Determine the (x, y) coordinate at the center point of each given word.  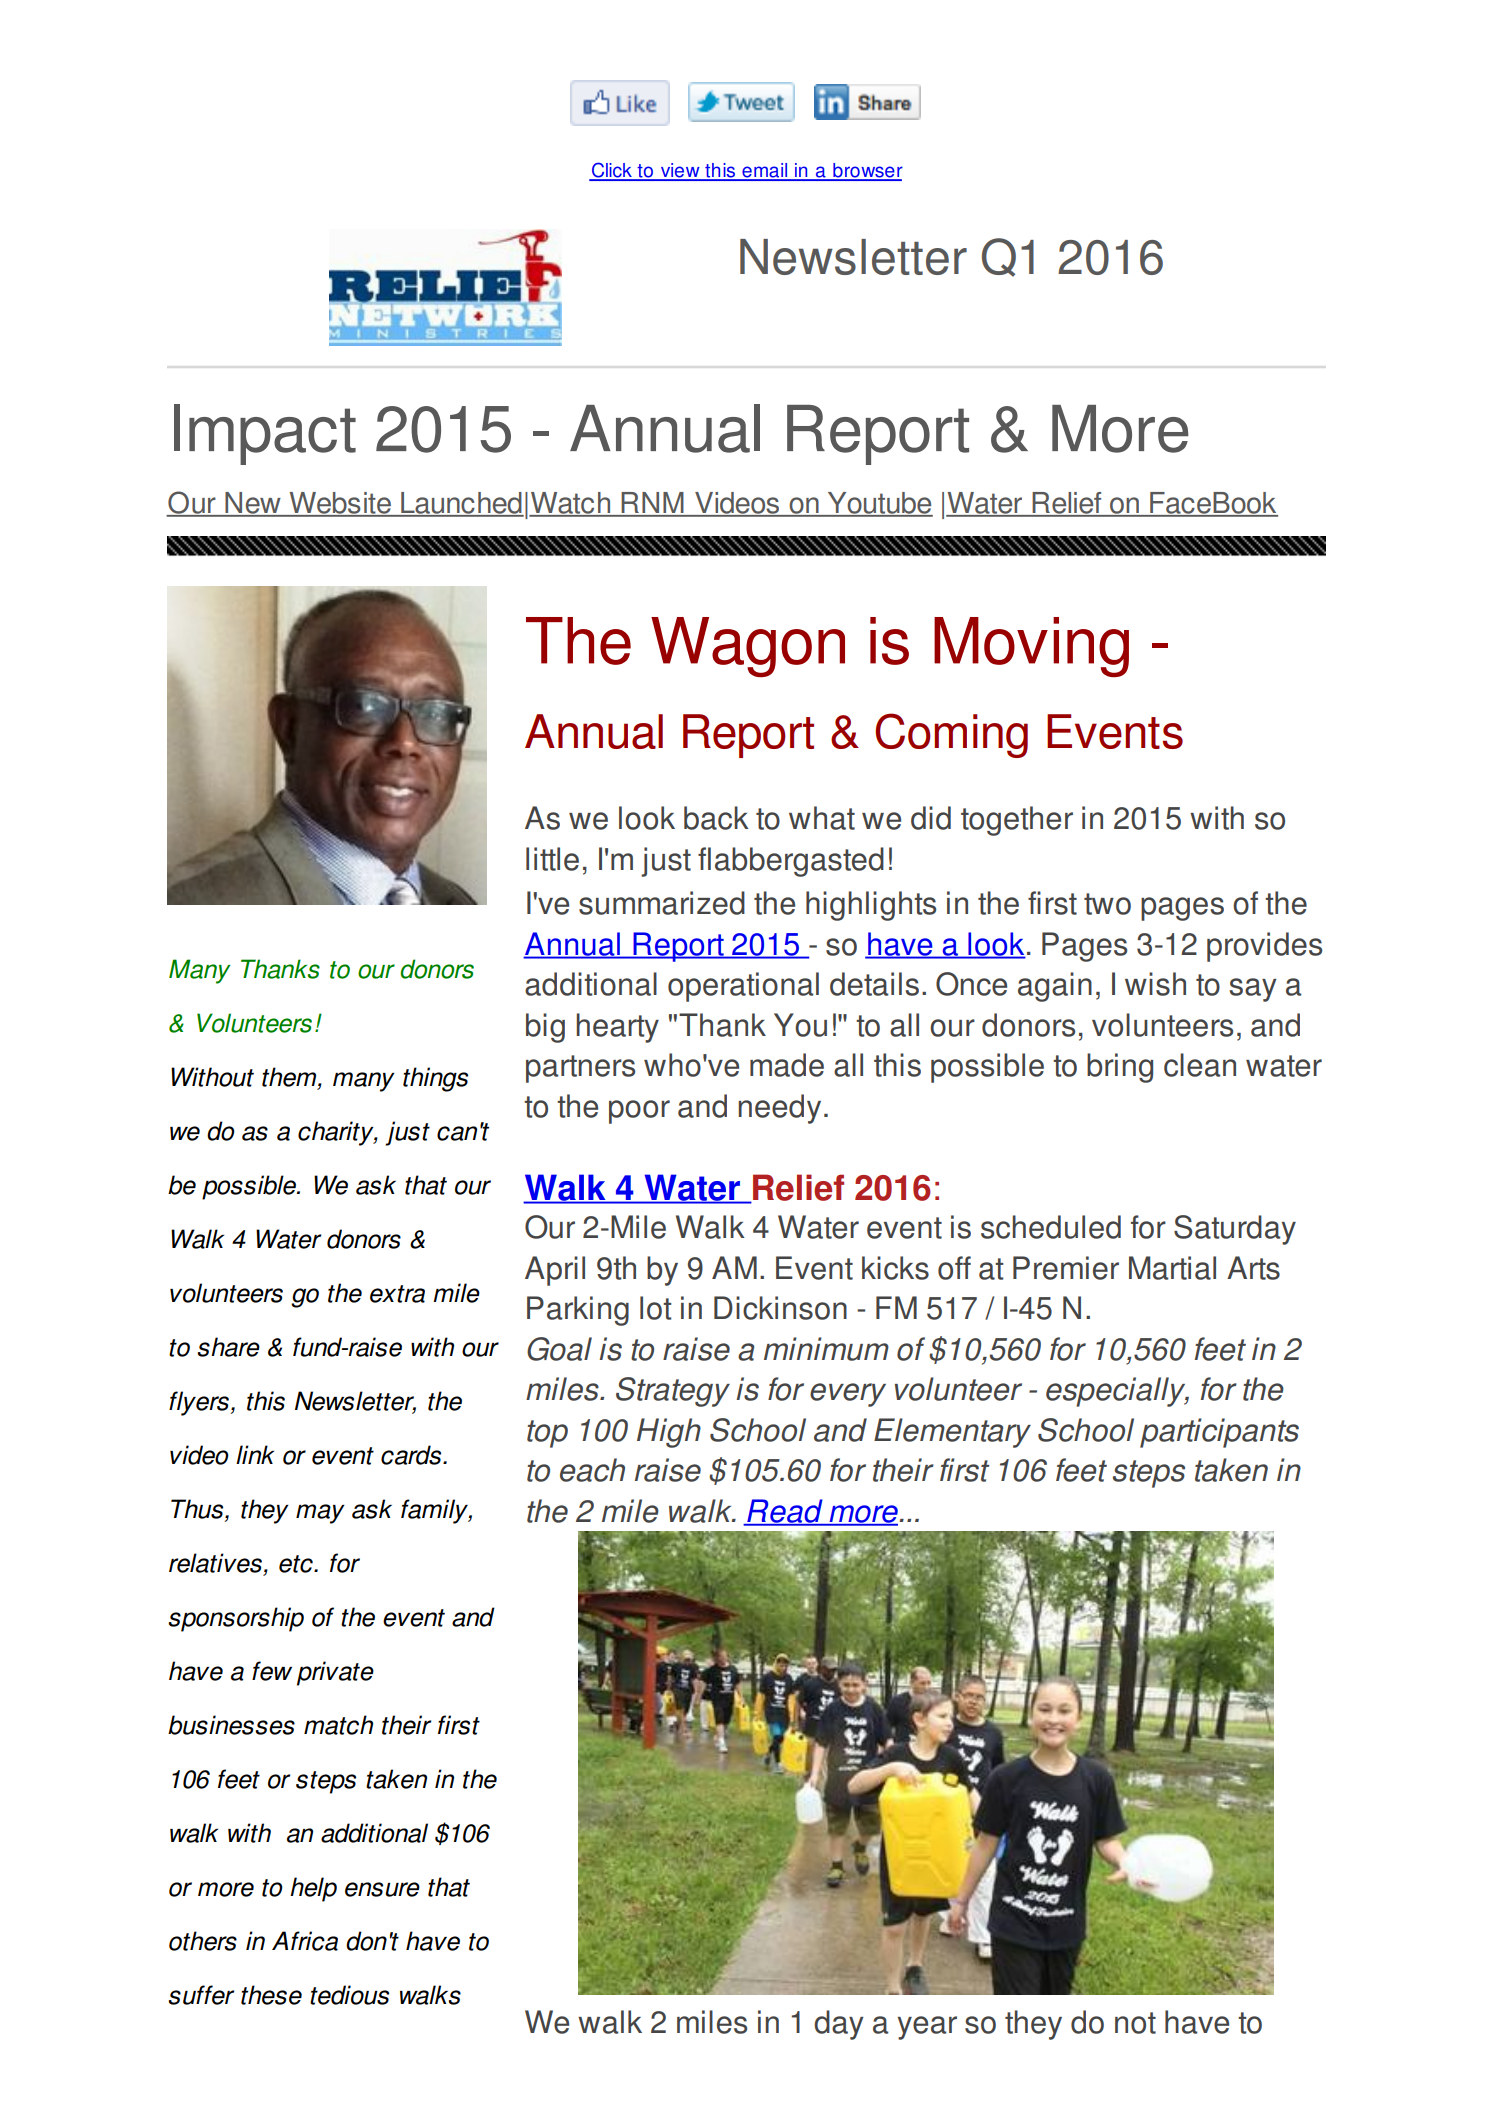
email (765, 171)
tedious (349, 1995)
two (1107, 904)
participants (1219, 1433)
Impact (265, 434)
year (927, 2028)
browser (867, 171)
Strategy (673, 1392)
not (1135, 2023)
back (716, 818)
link (255, 1454)
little (552, 859)
